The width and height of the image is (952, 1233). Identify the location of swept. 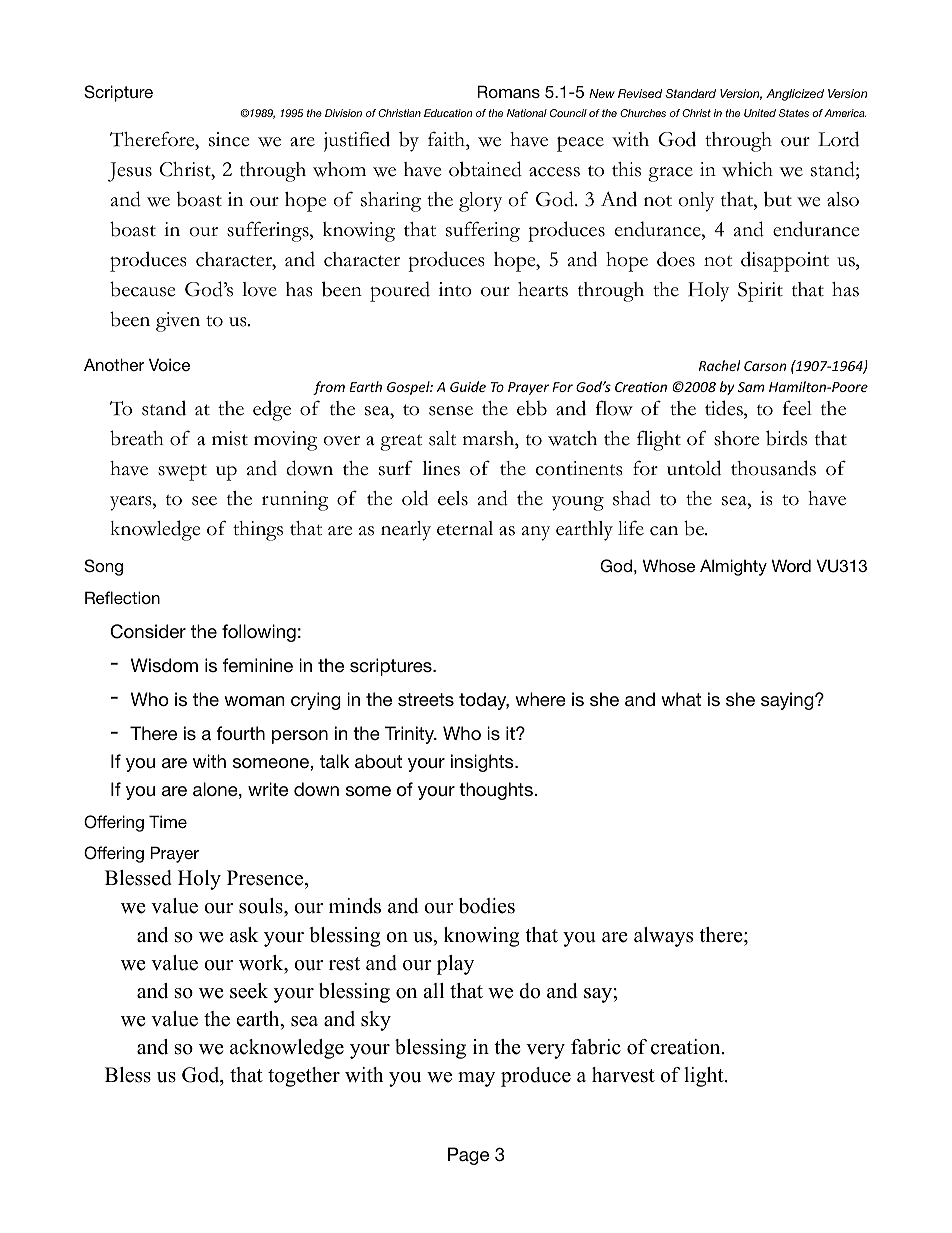
(182, 472).
